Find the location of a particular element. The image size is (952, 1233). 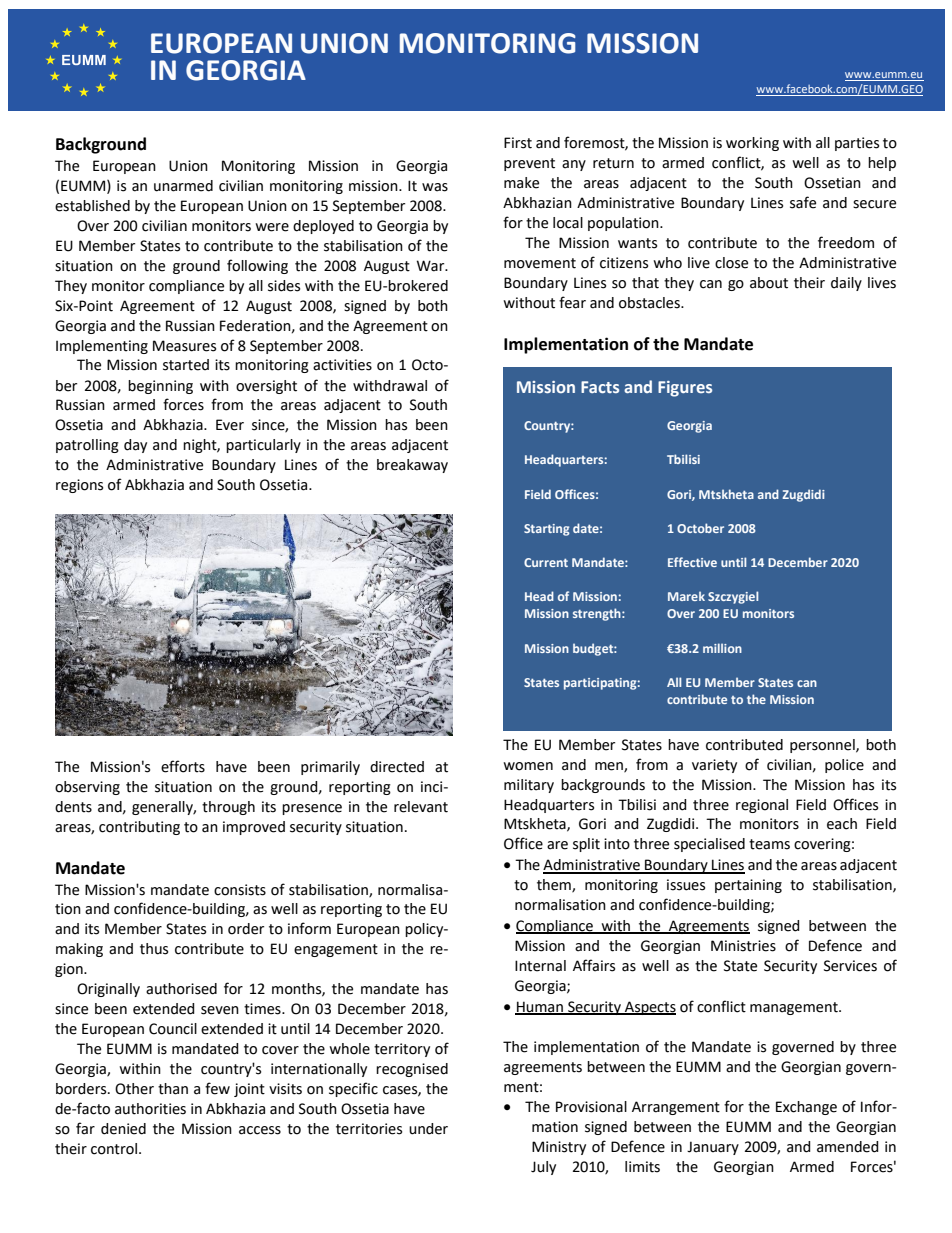

Facts is located at coordinates (600, 387).
